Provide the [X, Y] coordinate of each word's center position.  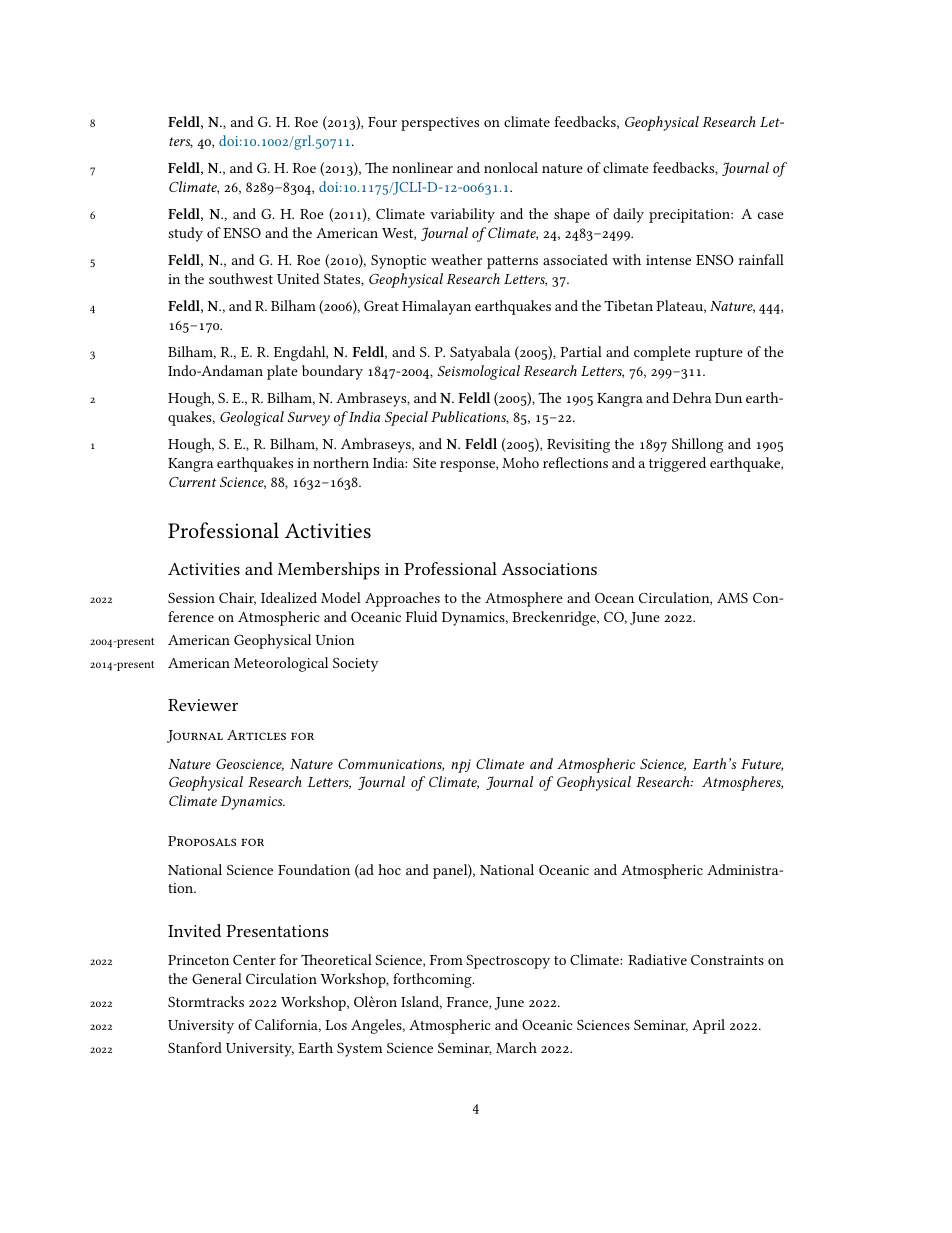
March [516, 1047]
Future [762, 765]
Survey [309, 419]
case [771, 215]
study [185, 234]
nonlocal [511, 167]
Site [424, 463]
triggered [677, 464]
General [217, 978]
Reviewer [203, 705]
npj [461, 766]
